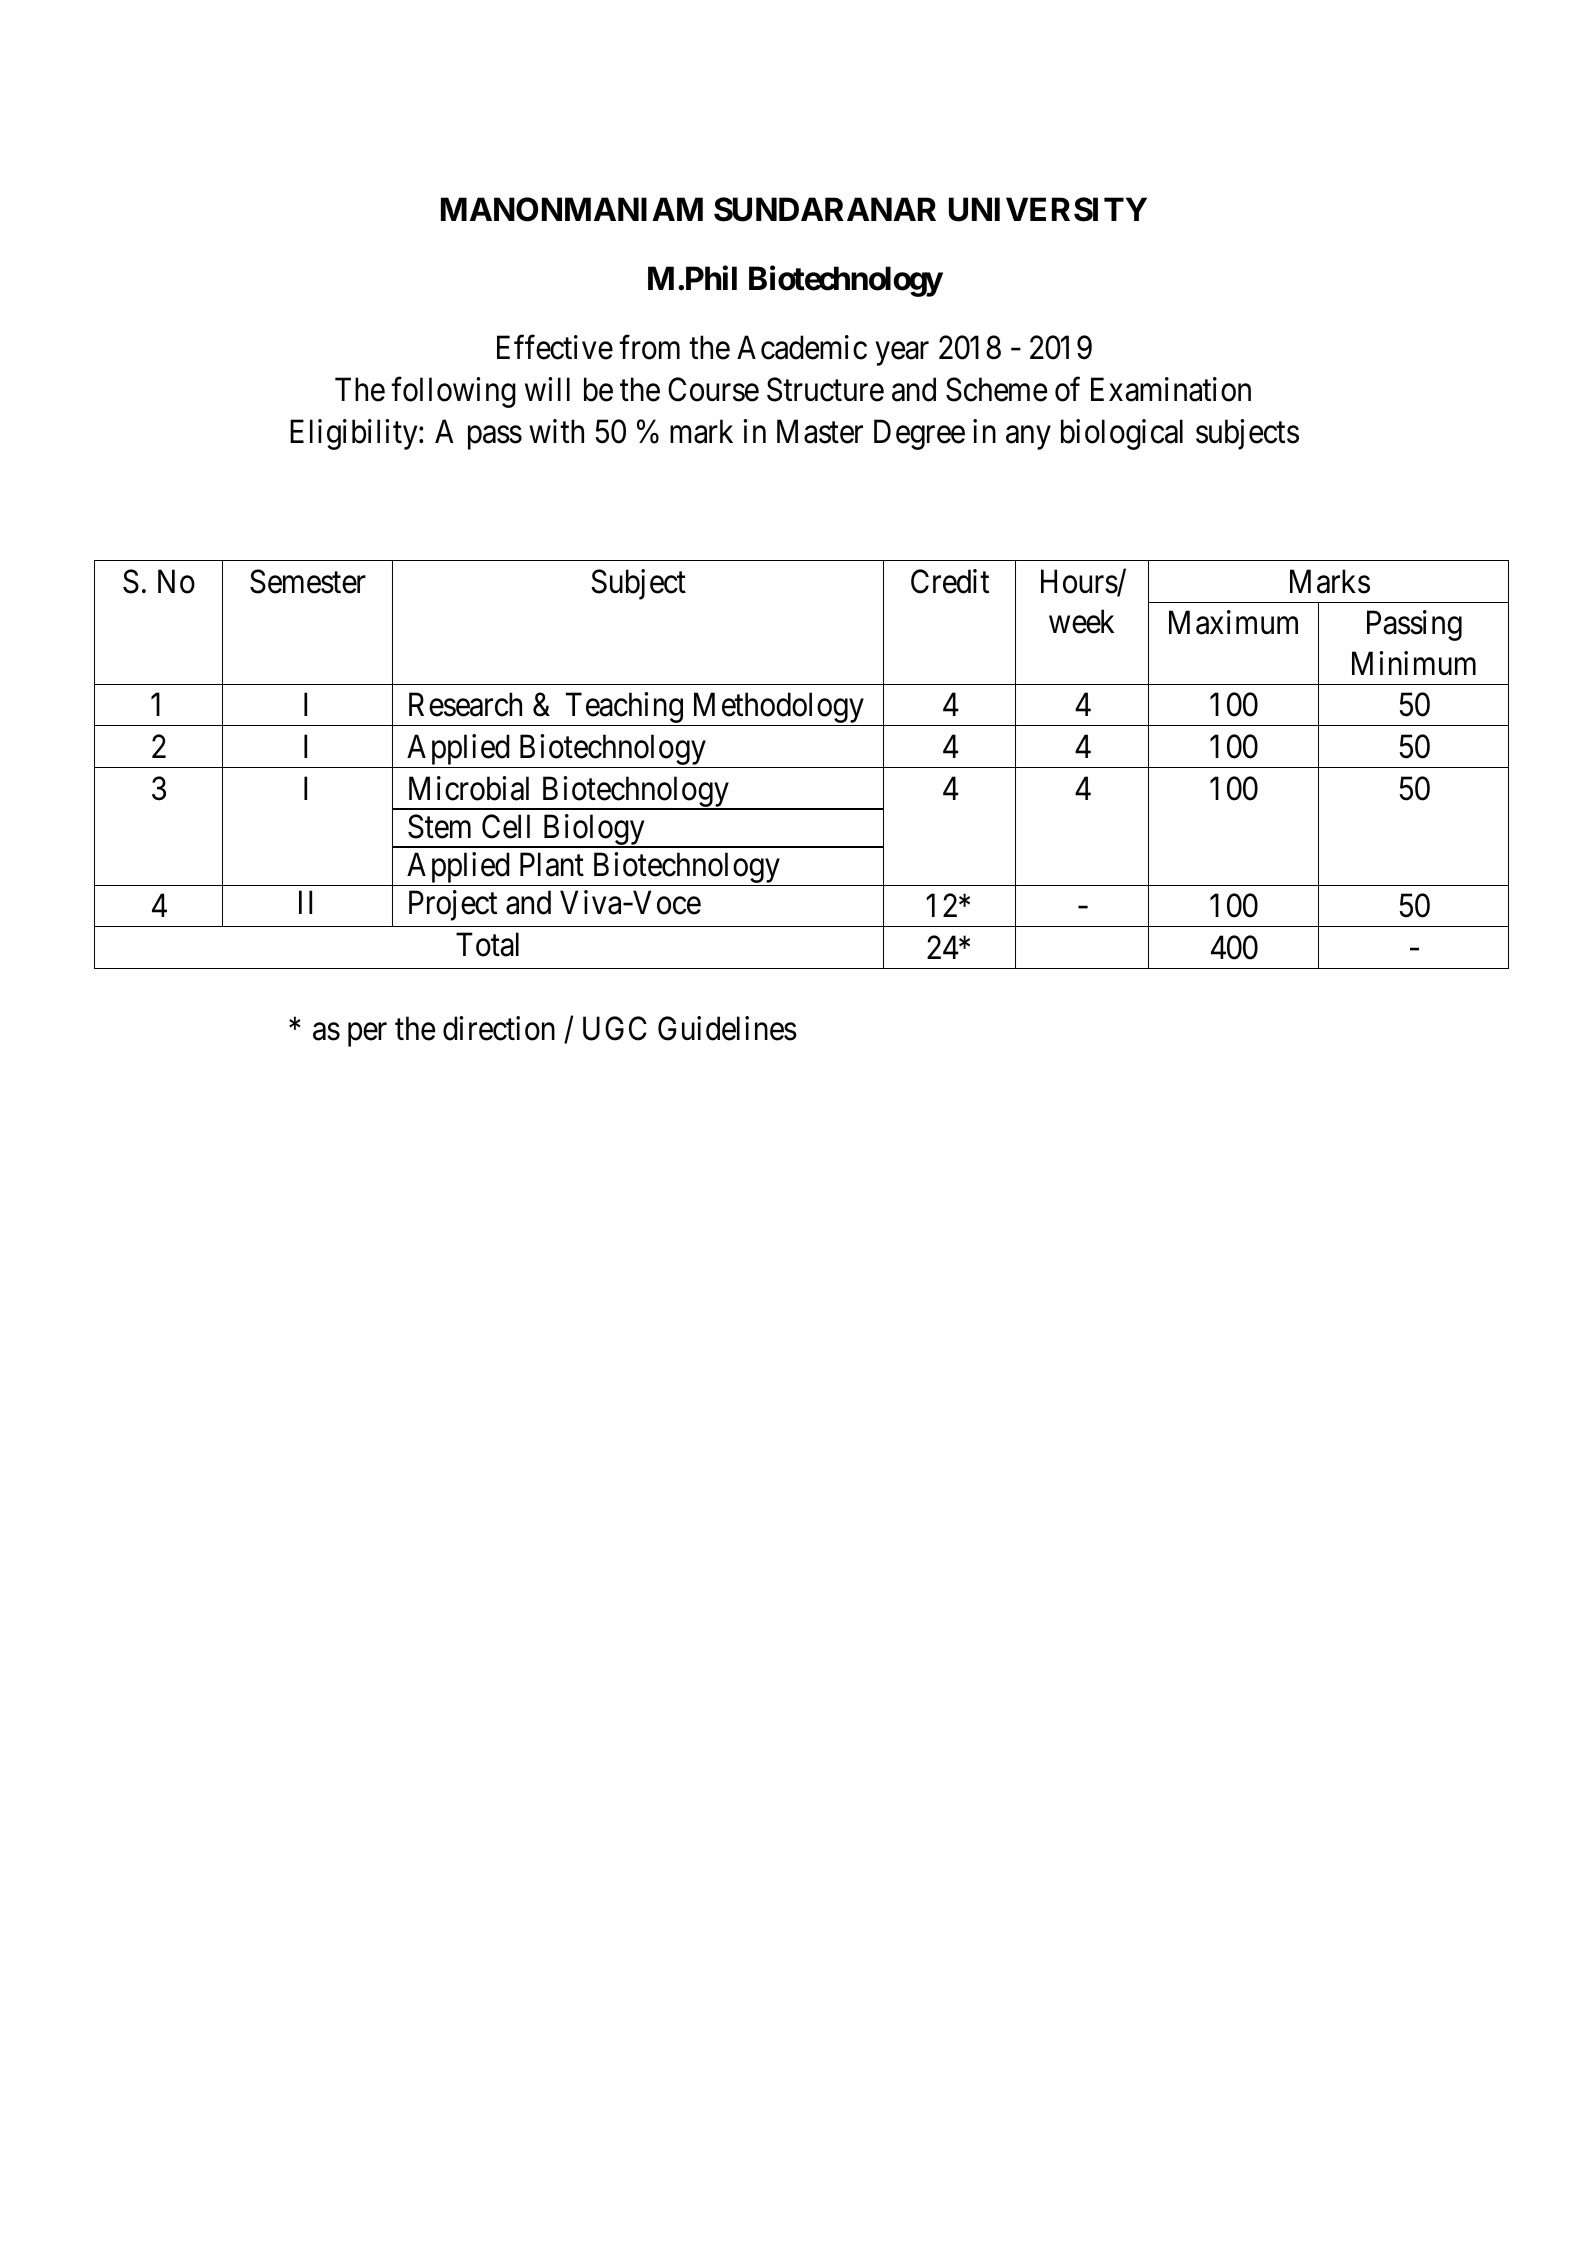 This screenshot has width=1587, height=2245. Describe the element at coordinates (453, 392) in the screenshot. I see `following` at that location.
